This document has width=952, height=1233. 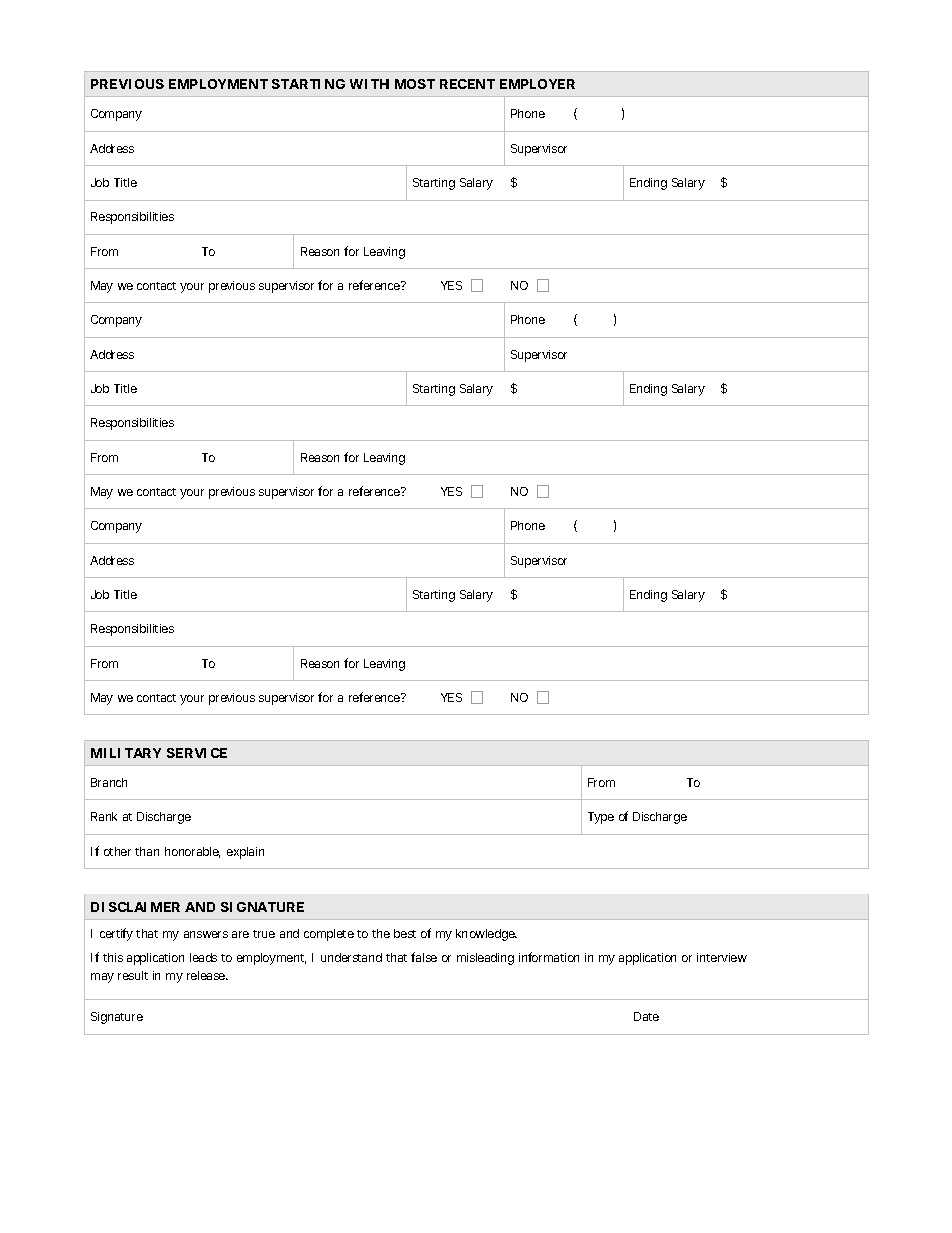 I want to click on SERVICE, so click(x=197, y=753).
